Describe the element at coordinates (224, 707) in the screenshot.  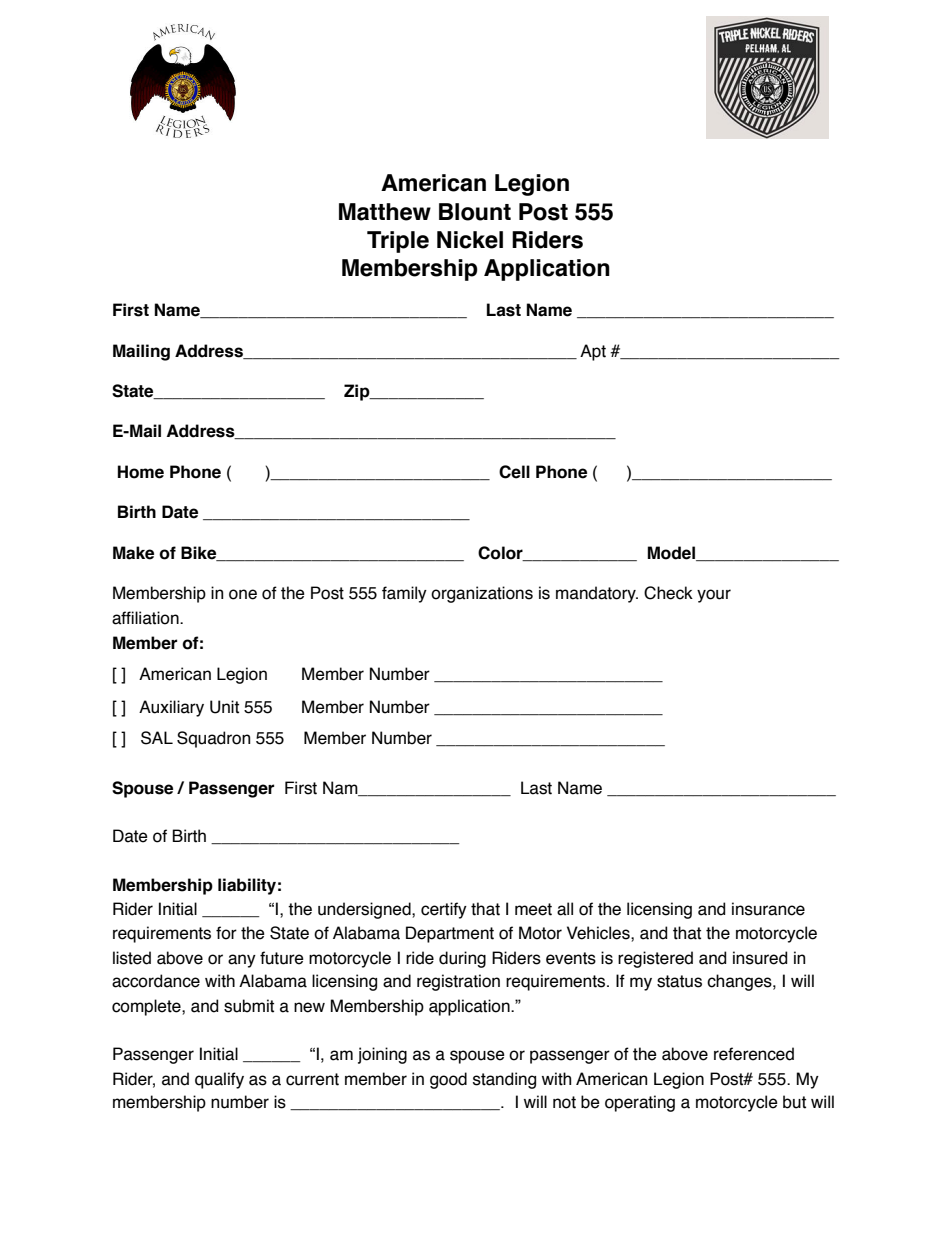
I see `Unit` at that location.
